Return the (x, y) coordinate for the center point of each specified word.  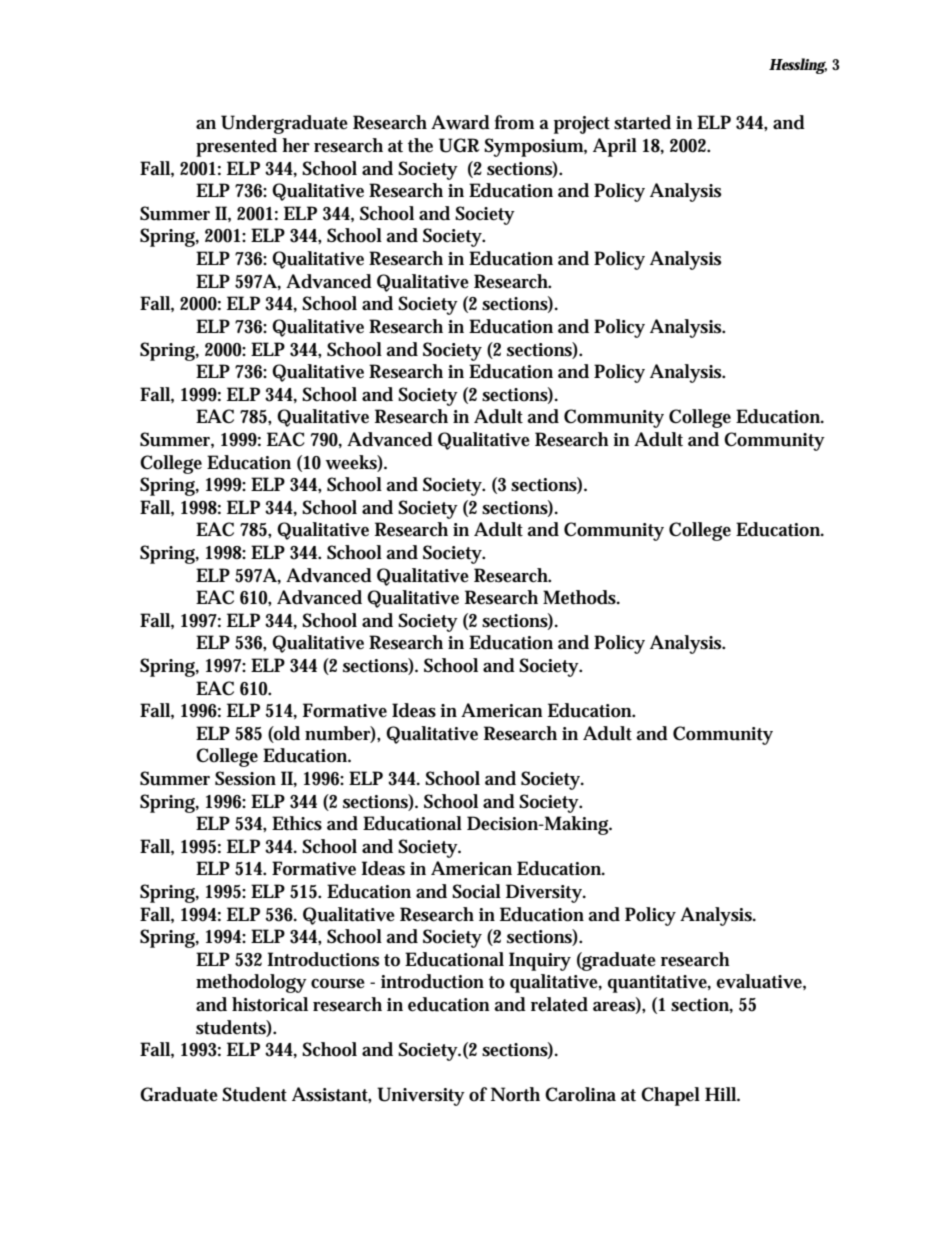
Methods (579, 597)
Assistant (330, 1094)
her (296, 145)
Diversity (544, 893)
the (420, 145)
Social (476, 891)
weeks (351, 462)
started (642, 122)
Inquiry (540, 961)
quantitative (657, 984)
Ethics (297, 823)
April (615, 147)
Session (245, 778)
